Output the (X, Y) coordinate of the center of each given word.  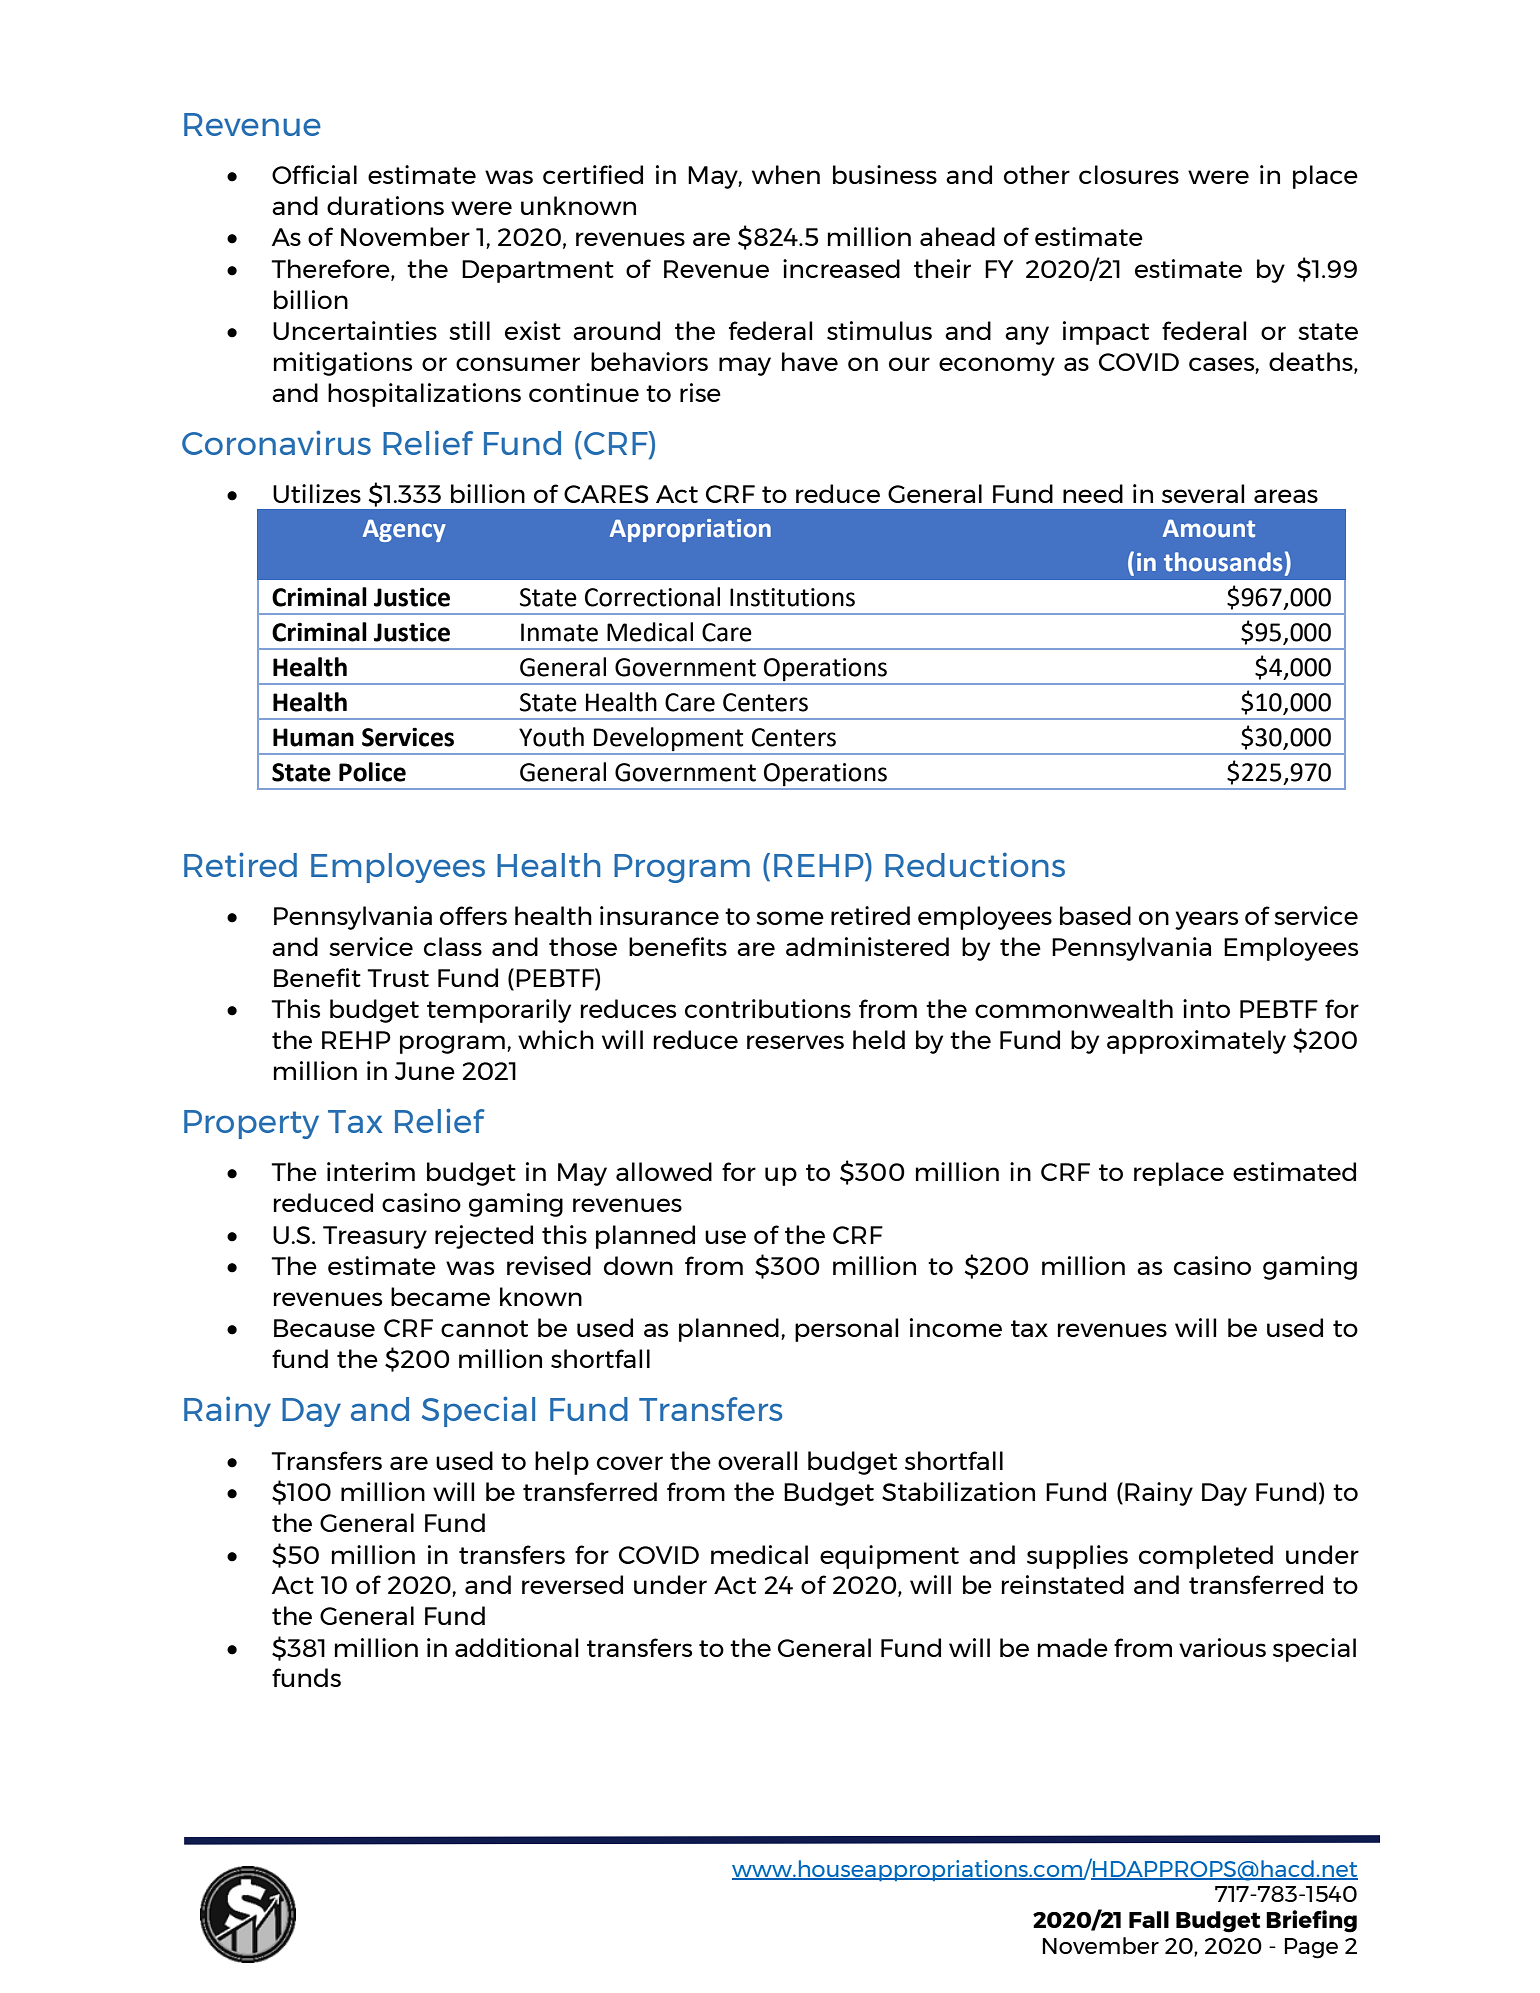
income (956, 1327)
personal (847, 1330)
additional (517, 1647)
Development (669, 740)
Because (324, 1328)
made (1073, 1647)
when (786, 174)
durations (385, 205)
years (1206, 920)
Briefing (1311, 1921)
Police (372, 772)
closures (1129, 174)
